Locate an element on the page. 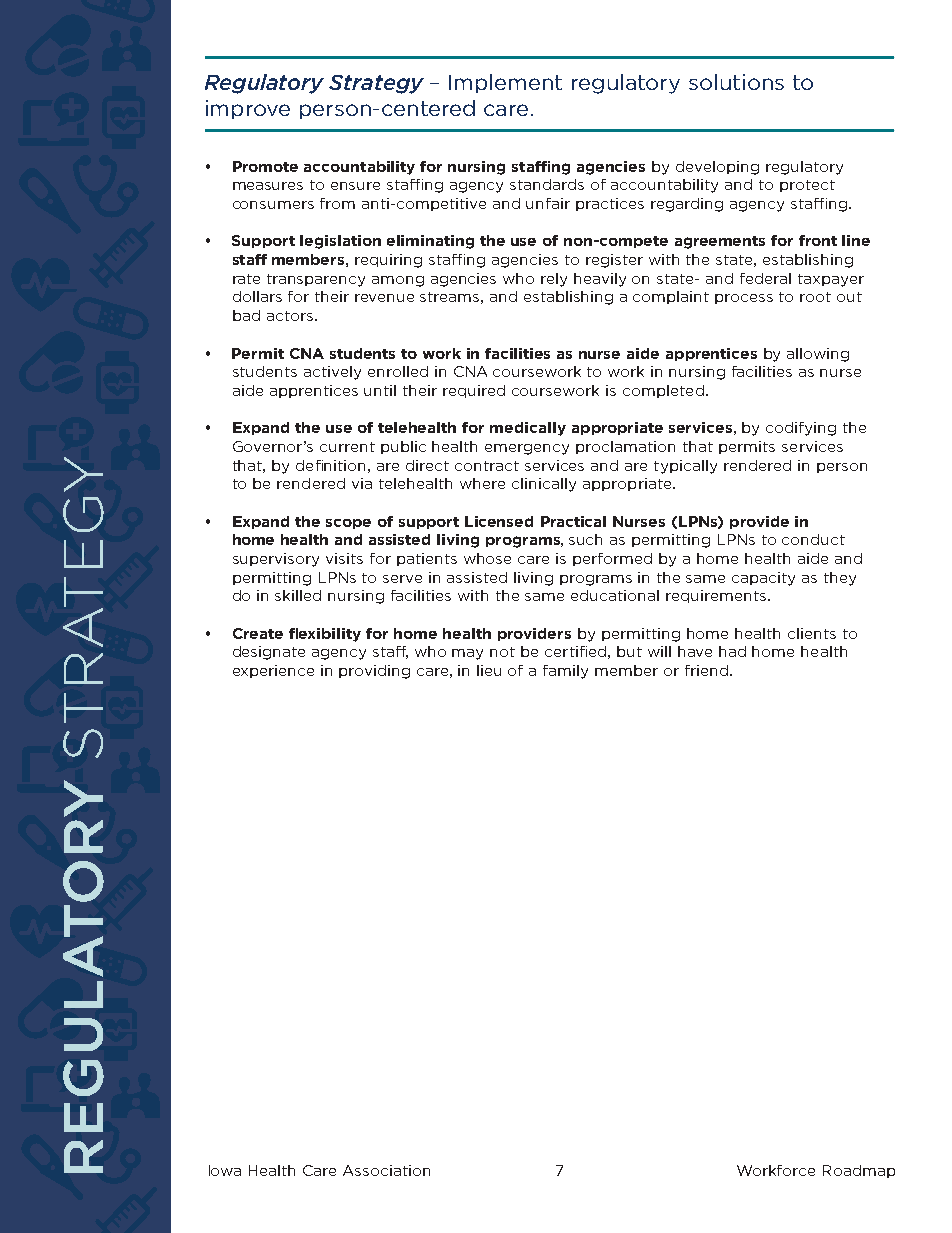  Implement is located at coordinates (505, 83).
